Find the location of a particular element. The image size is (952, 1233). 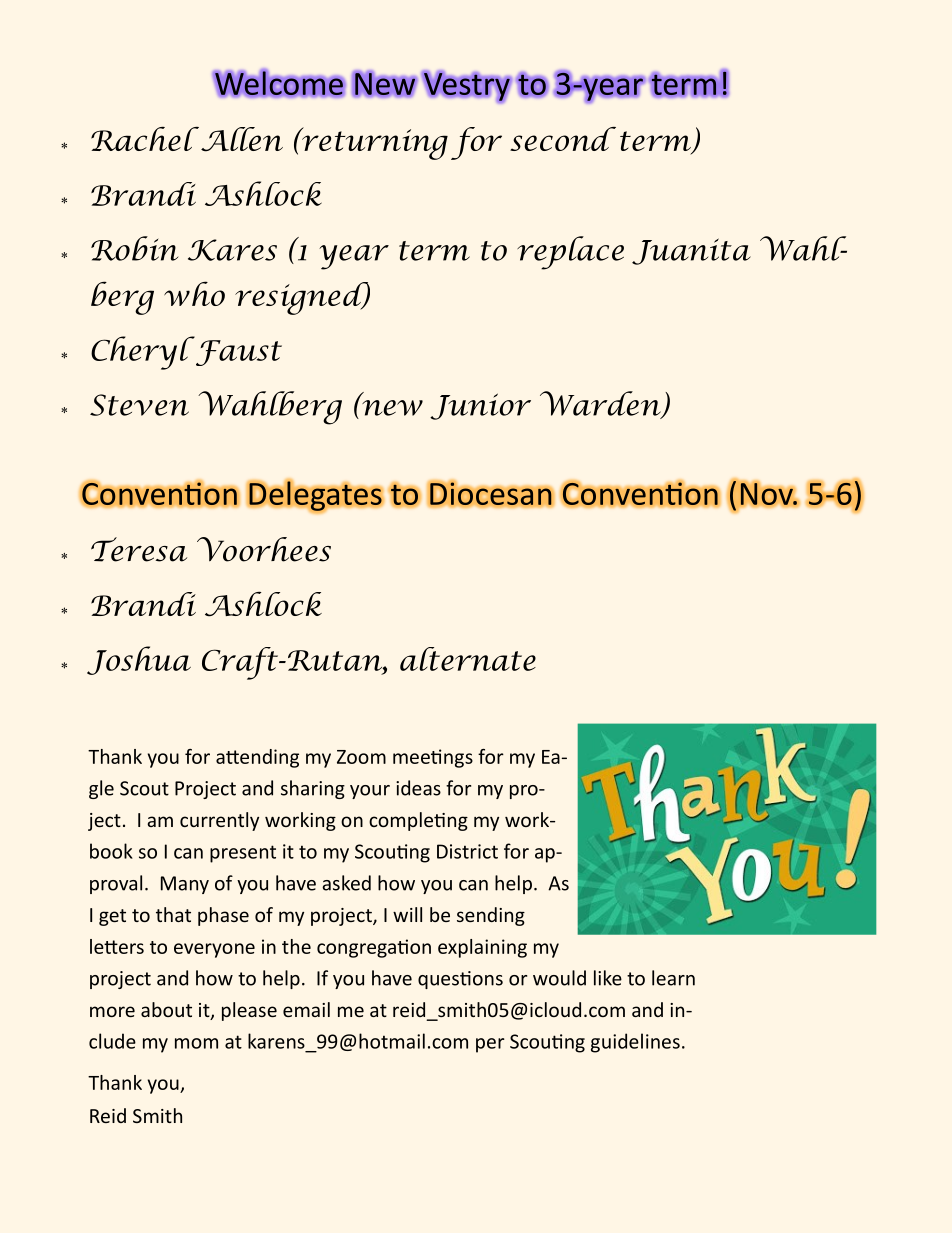

about is located at coordinates (166, 1009).
